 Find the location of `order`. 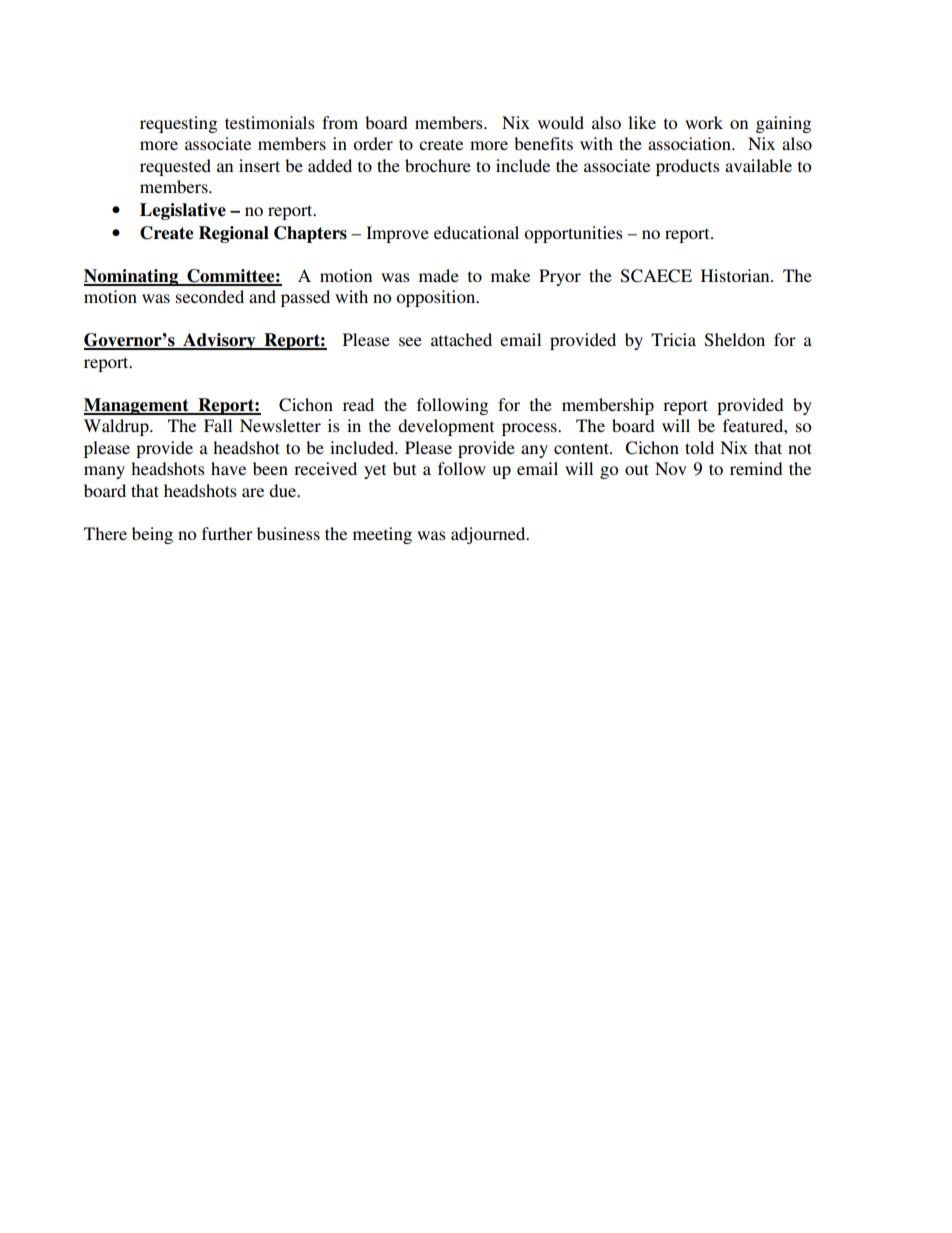

order is located at coordinates (373, 143).
